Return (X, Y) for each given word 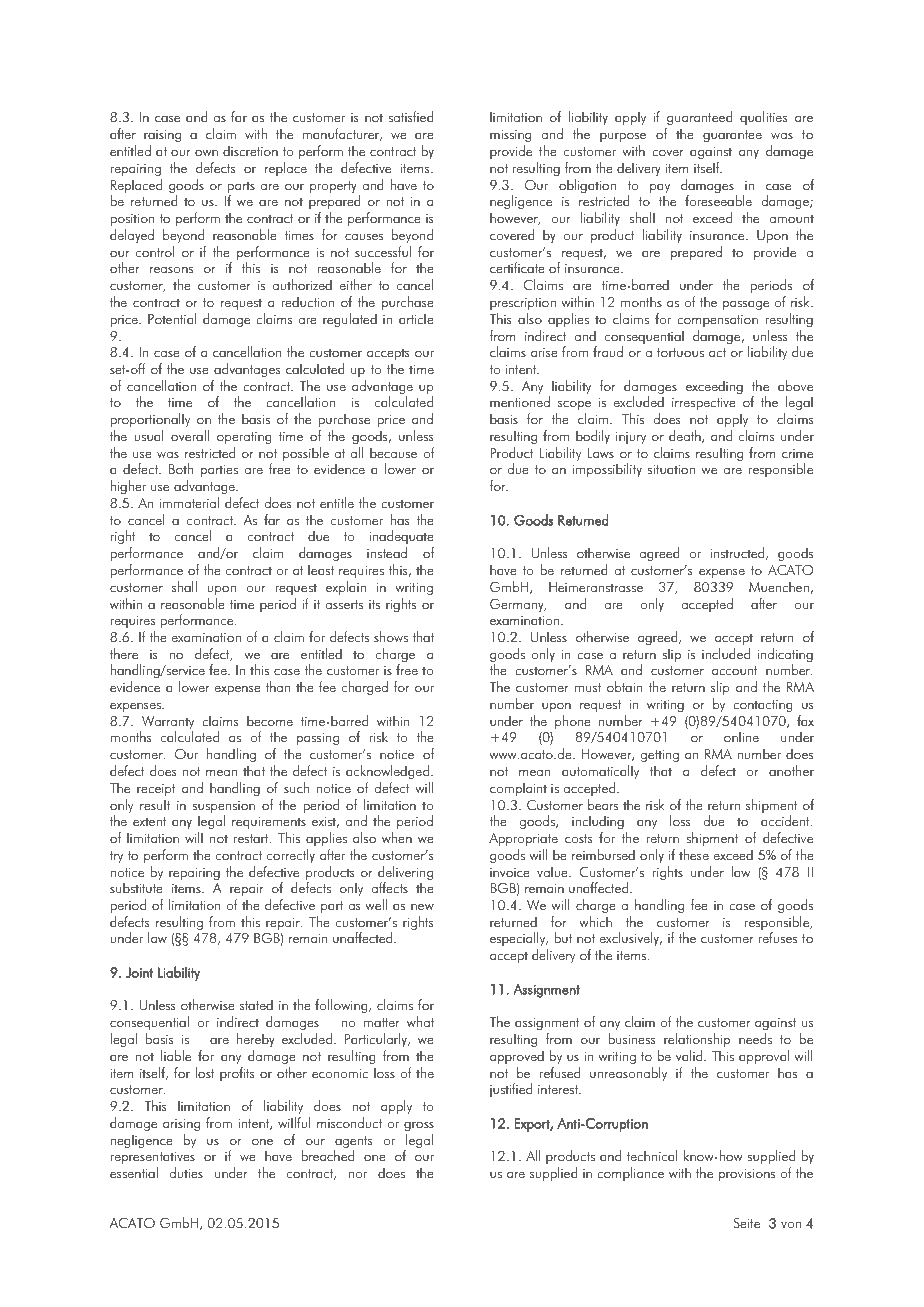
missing (510, 136)
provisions (747, 1175)
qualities (764, 118)
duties (186, 1173)
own (206, 153)
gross (419, 1126)
